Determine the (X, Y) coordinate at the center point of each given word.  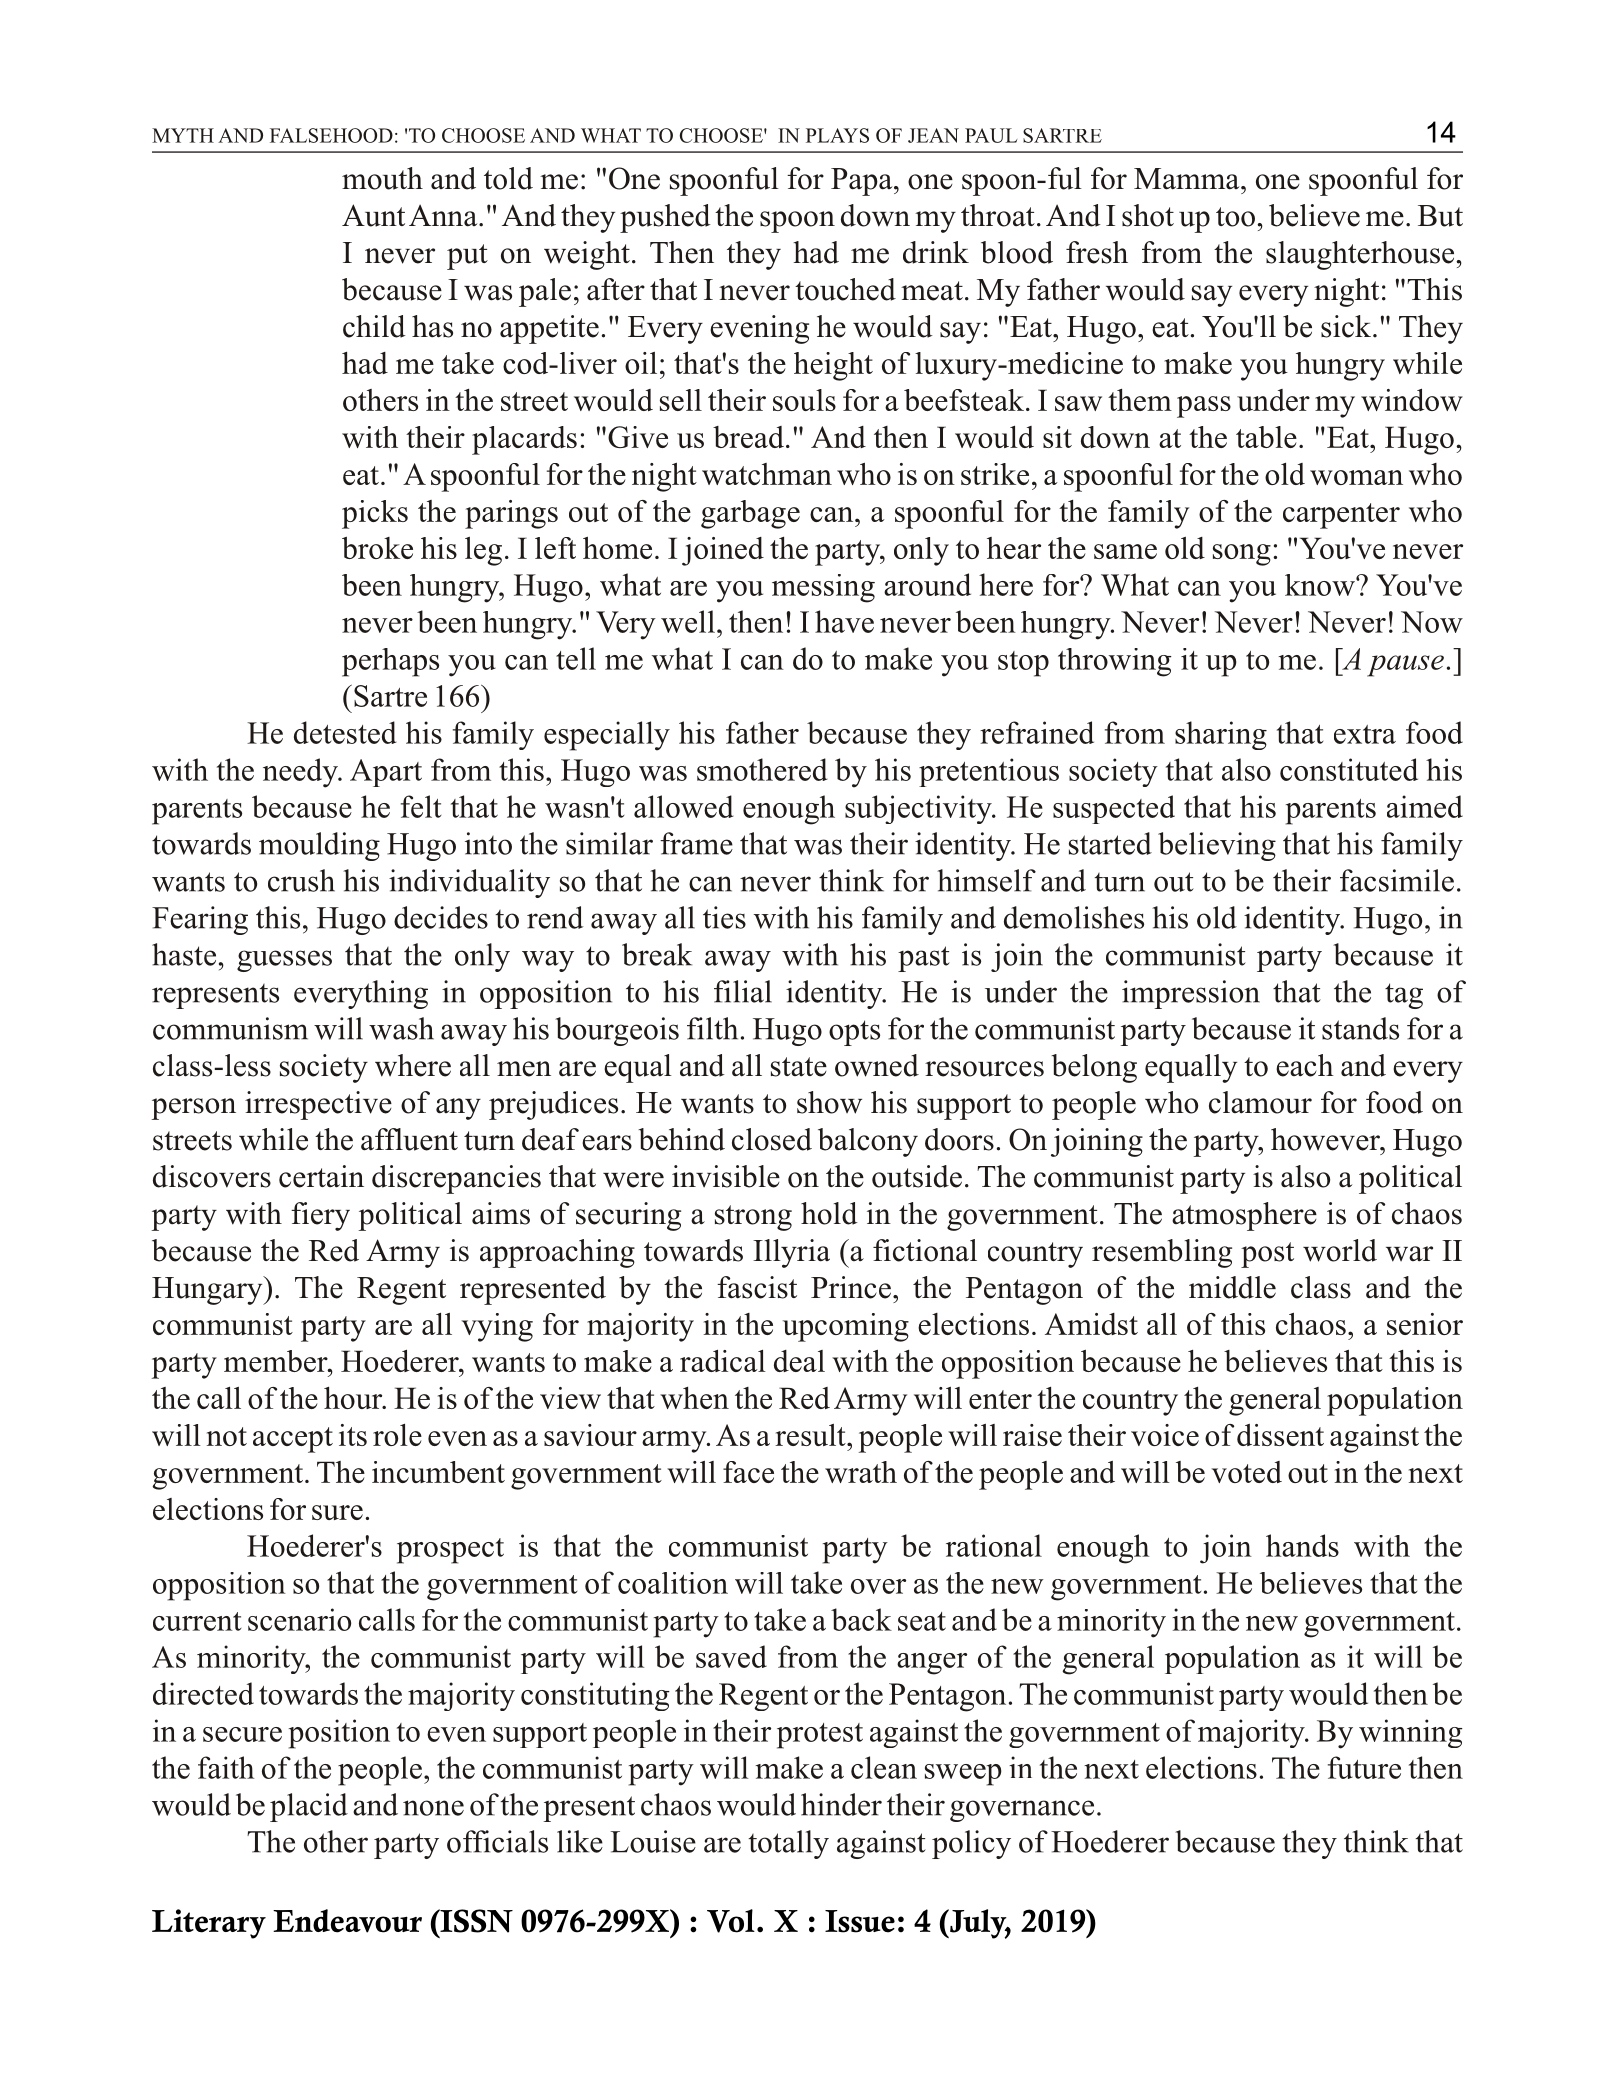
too (1235, 217)
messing (823, 588)
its (353, 1435)
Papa (863, 182)
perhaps (390, 662)
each (1305, 1065)
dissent (1280, 1435)
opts (854, 1033)
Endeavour (347, 1921)
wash (401, 1028)
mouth (382, 178)
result (811, 1435)
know (1321, 585)
